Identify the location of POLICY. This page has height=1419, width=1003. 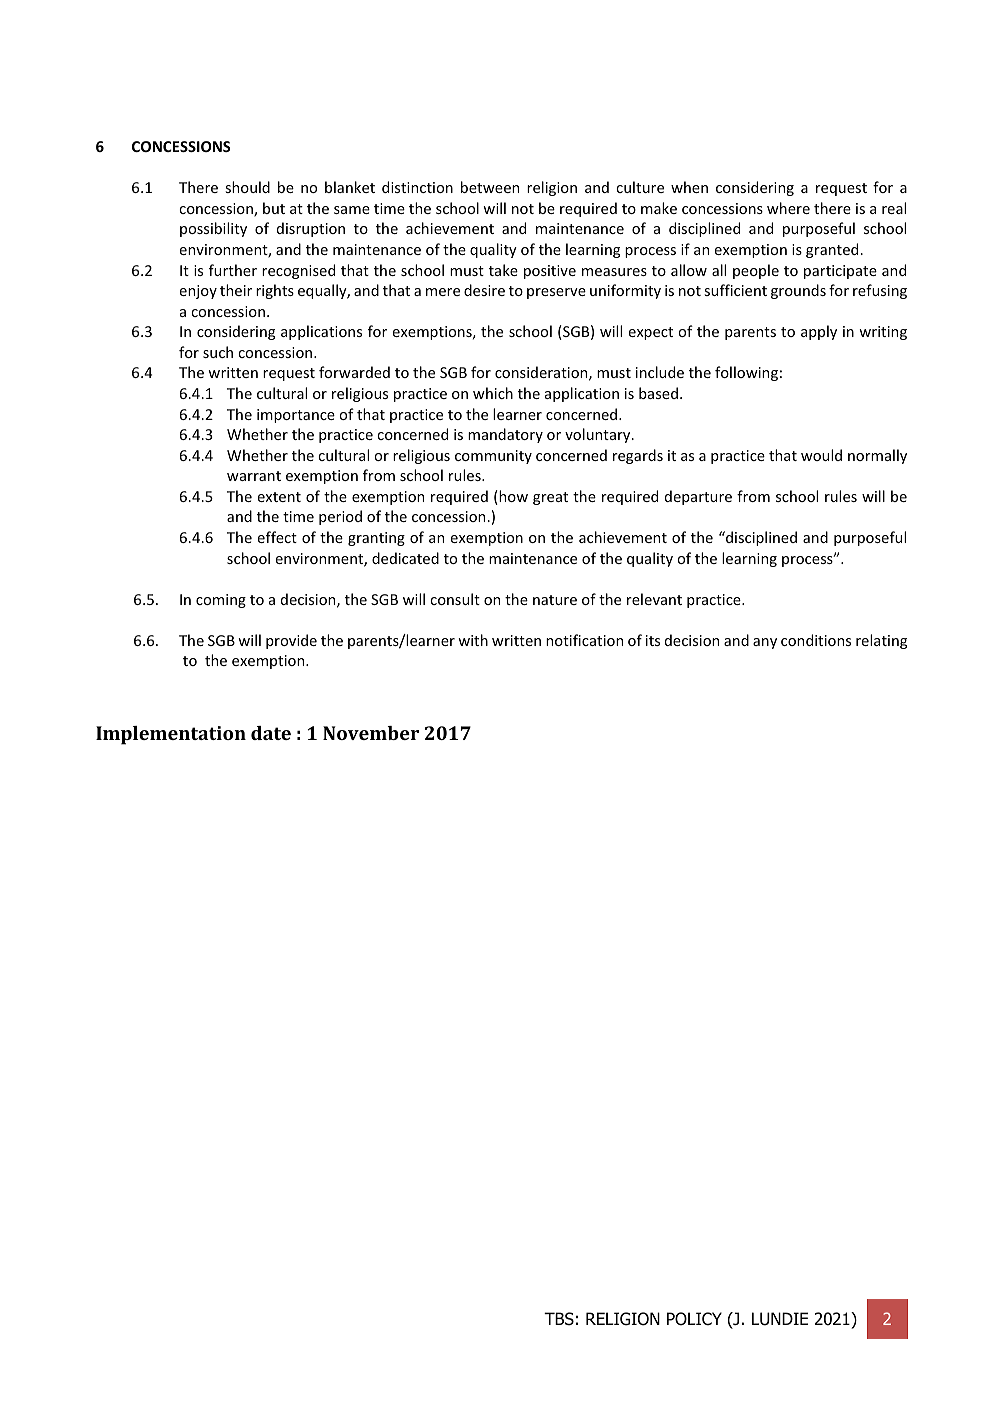
(694, 1319).
